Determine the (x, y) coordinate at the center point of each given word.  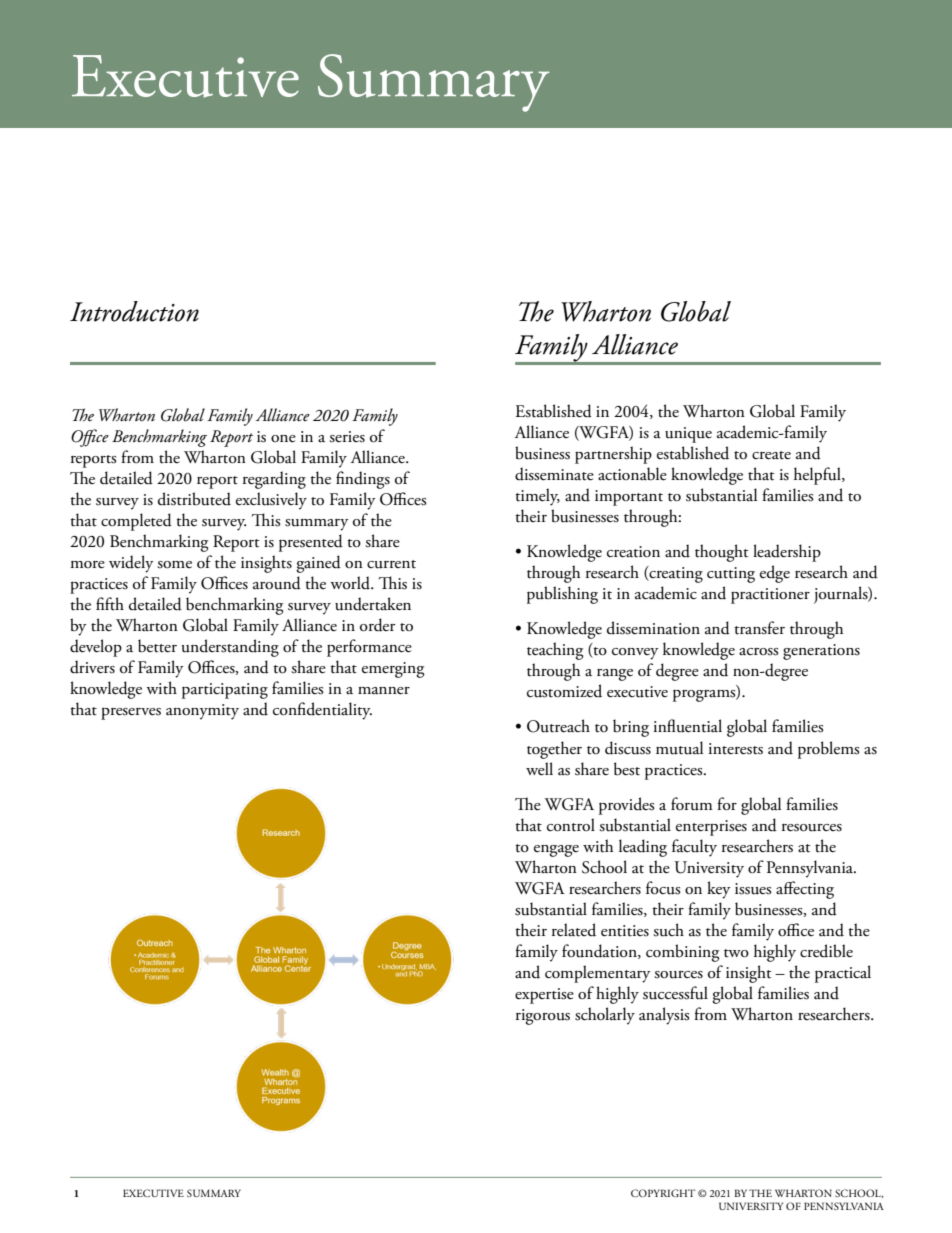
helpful (818, 476)
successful (675, 993)
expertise (544, 996)
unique (688, 435)
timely (537, 497)
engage (556, 851)
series (347, 437)
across (759, 652)
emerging (393, 670)
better (157, 646)
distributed (194, 499)
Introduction (134, 311)
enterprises (711, 828)
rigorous (543, 1017)
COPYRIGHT (663, 1193)
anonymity (202, 712)
